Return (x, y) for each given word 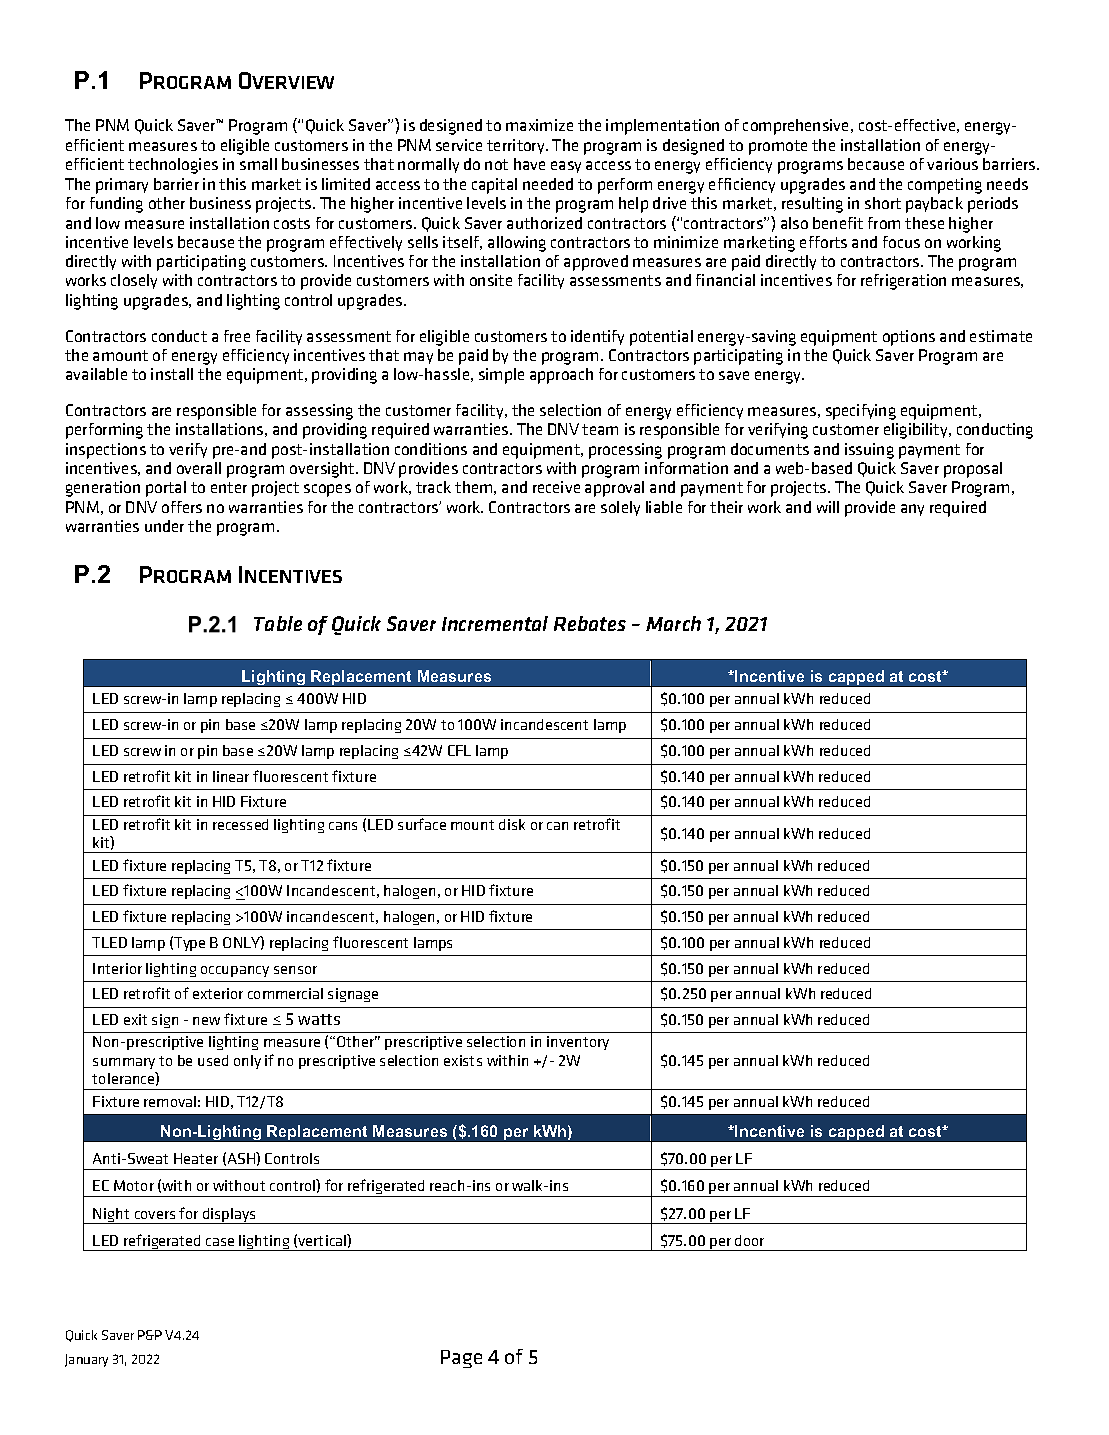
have (529, 164)
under (164, 526)
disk (512, 824)
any (912, 510)
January (86, 1360)
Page (461, 1359)
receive (556, 487)
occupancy (235, 971)
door (749, 1240)
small (258, 164)
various (952, 164)
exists (463, 1060)
